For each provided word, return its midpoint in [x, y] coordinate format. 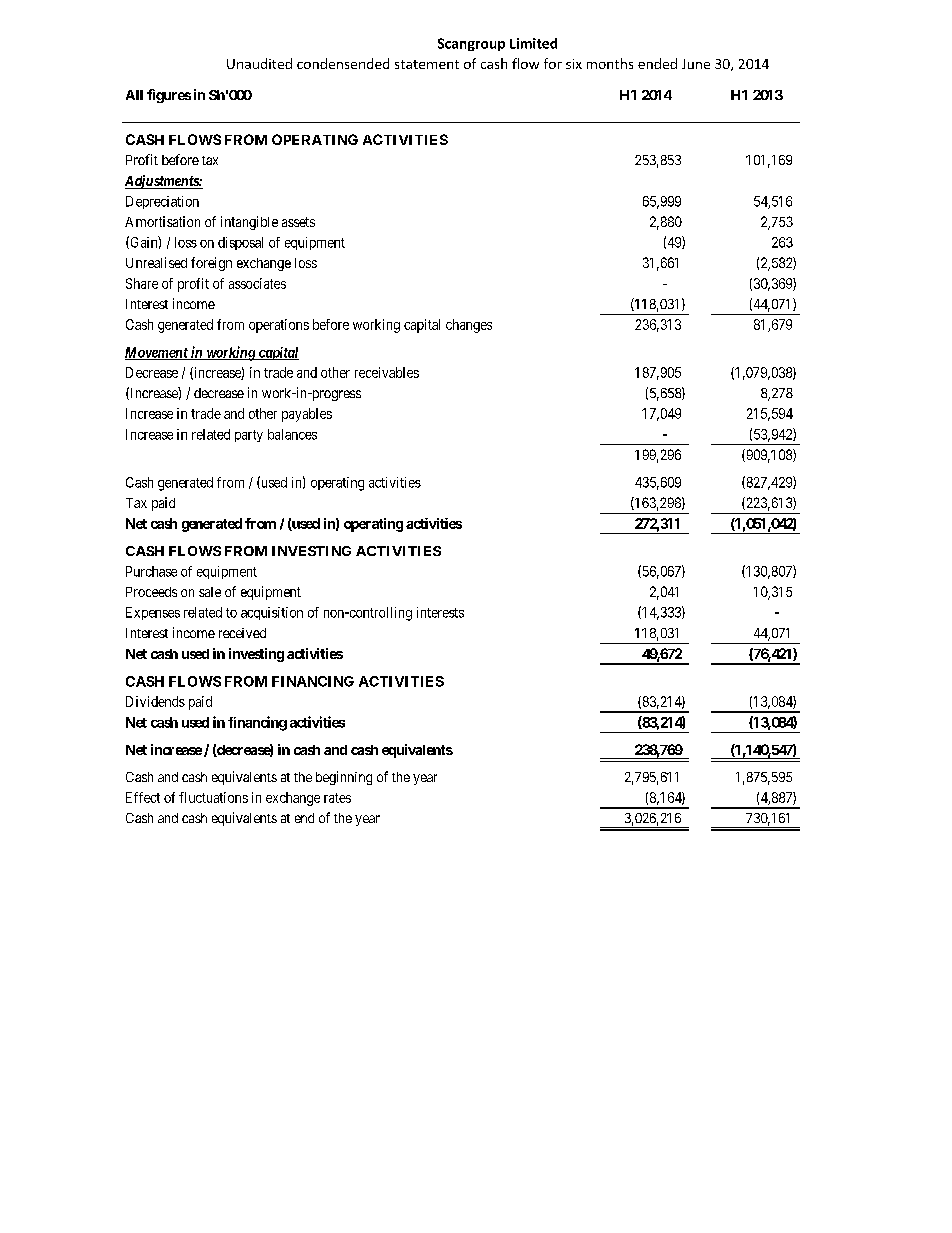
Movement [157, 353]
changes [469, 326]
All [134, 95]
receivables [387, 372]
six [574, 64]
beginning [344, 778]
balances [292, 434]
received [242, 633]
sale [210, 592]
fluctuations [213, 797]
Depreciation [162, 202]
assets [298, 222]
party [249, 436]
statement [427, 64]
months [610, 63]
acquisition [272, 613]
